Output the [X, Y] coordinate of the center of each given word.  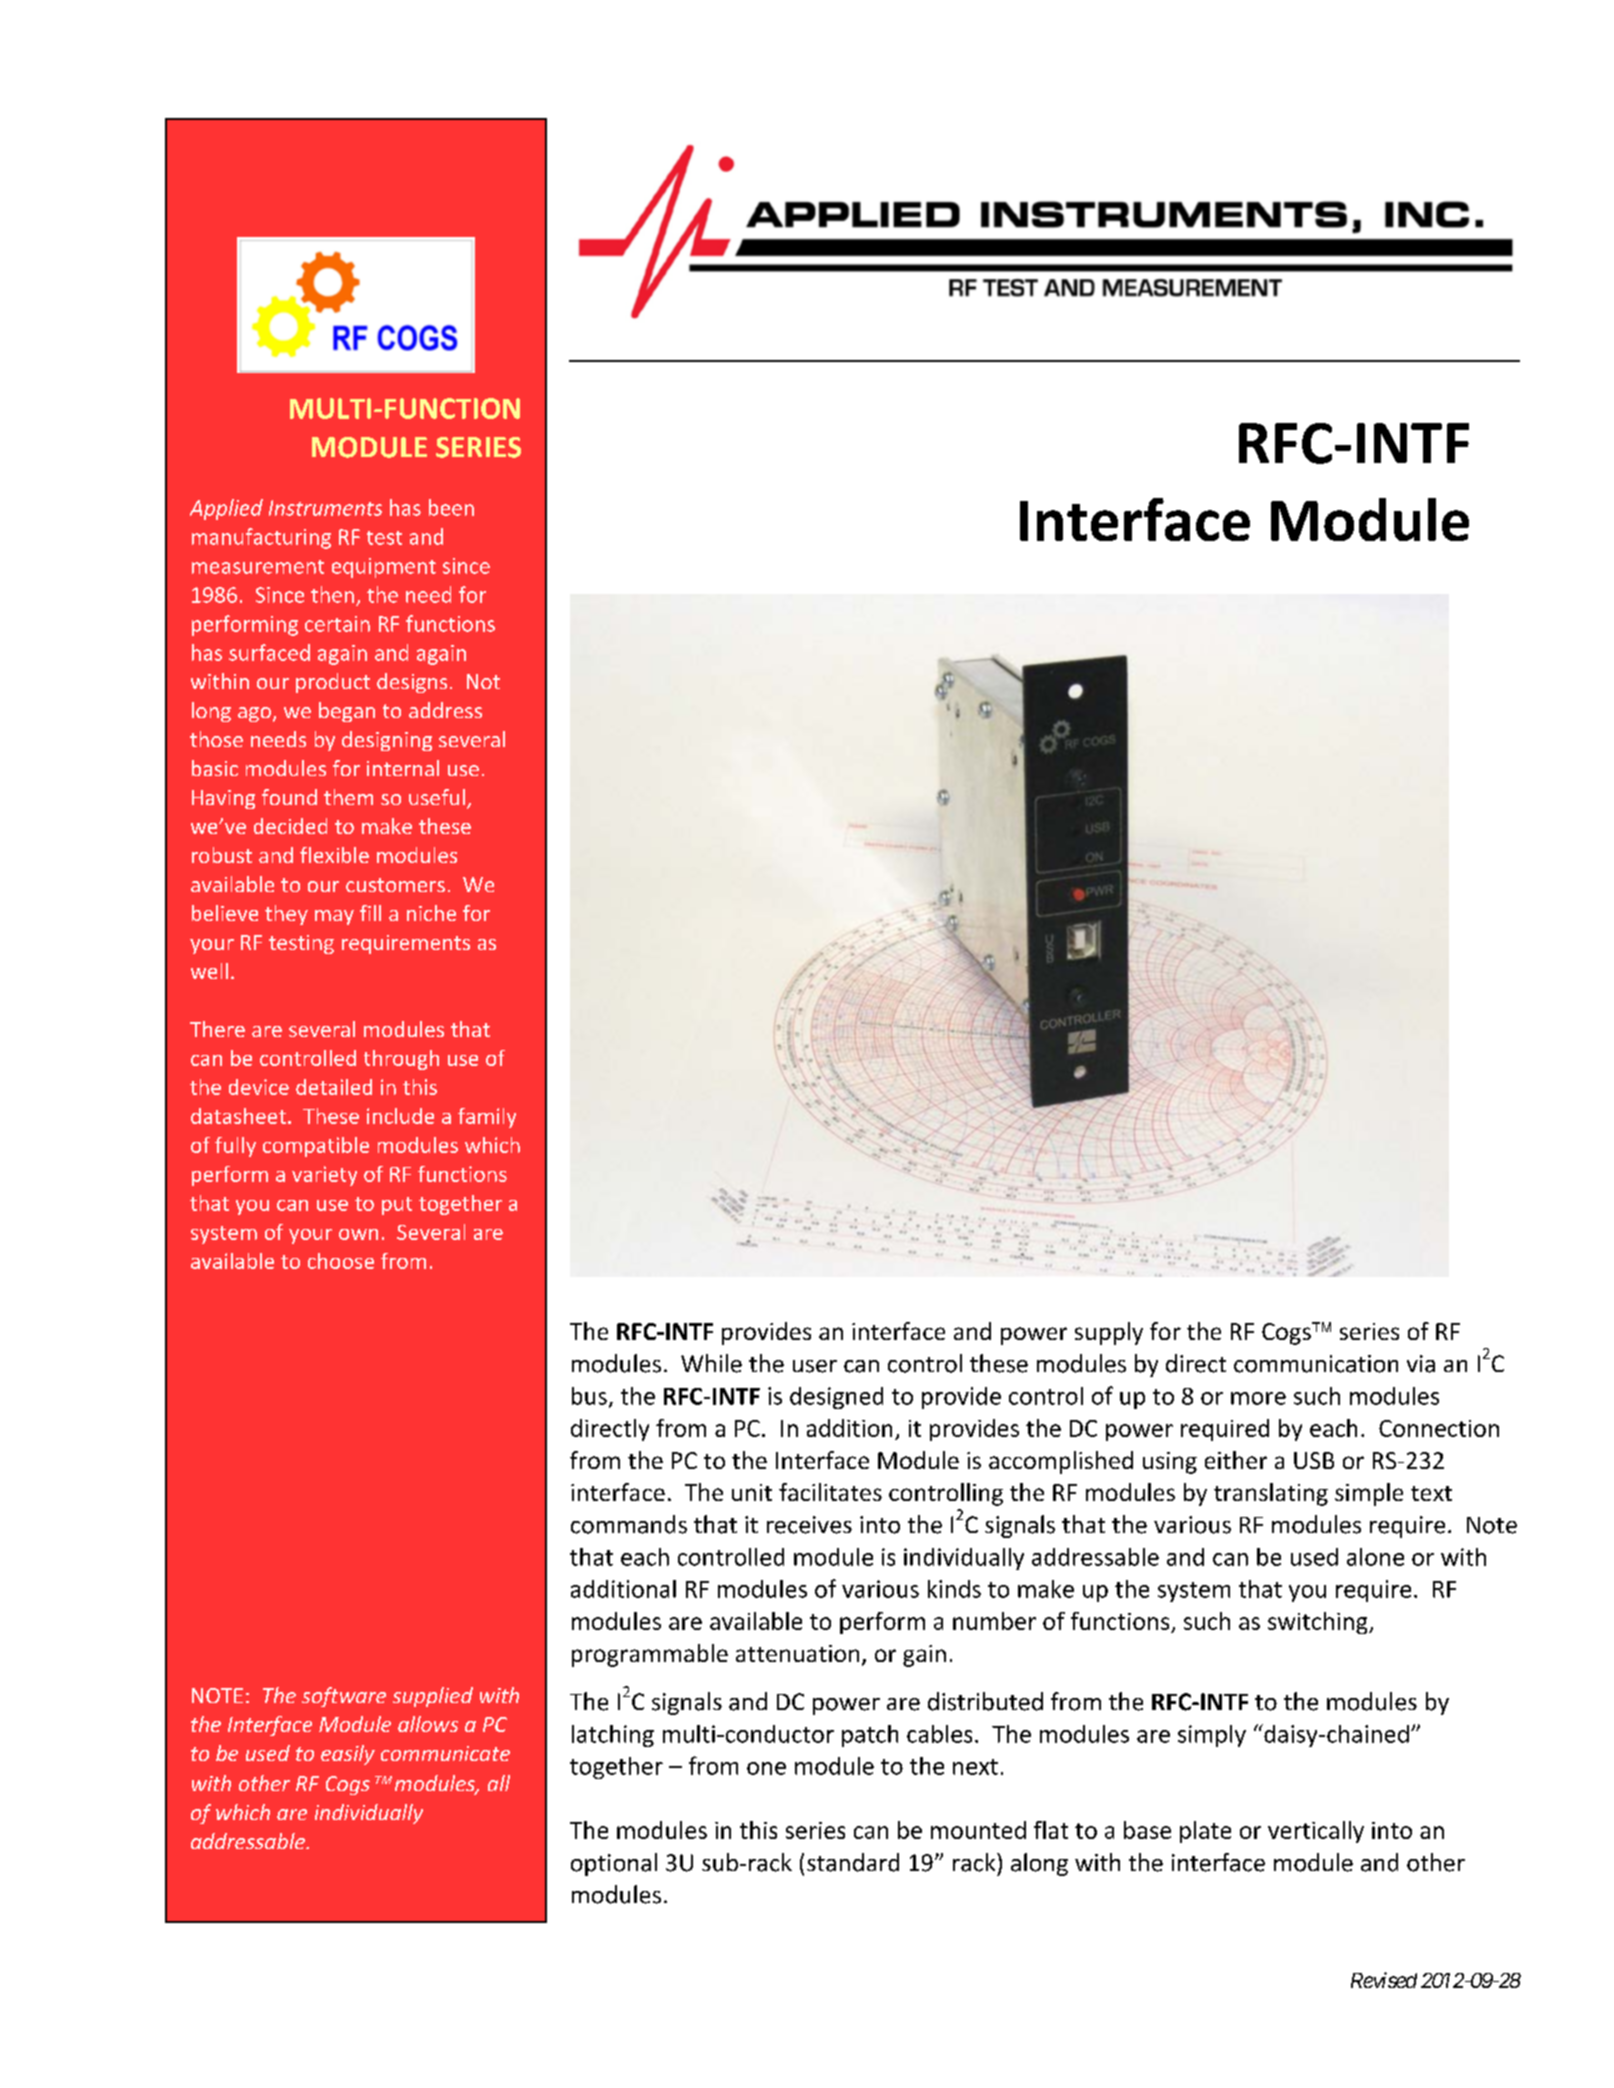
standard [853, 1862]
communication [1316, 1364]
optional [614, 1864]
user [815, 1366]
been [451, 507]
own [358, 1234]
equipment [384, 568]
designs [412, 683]
